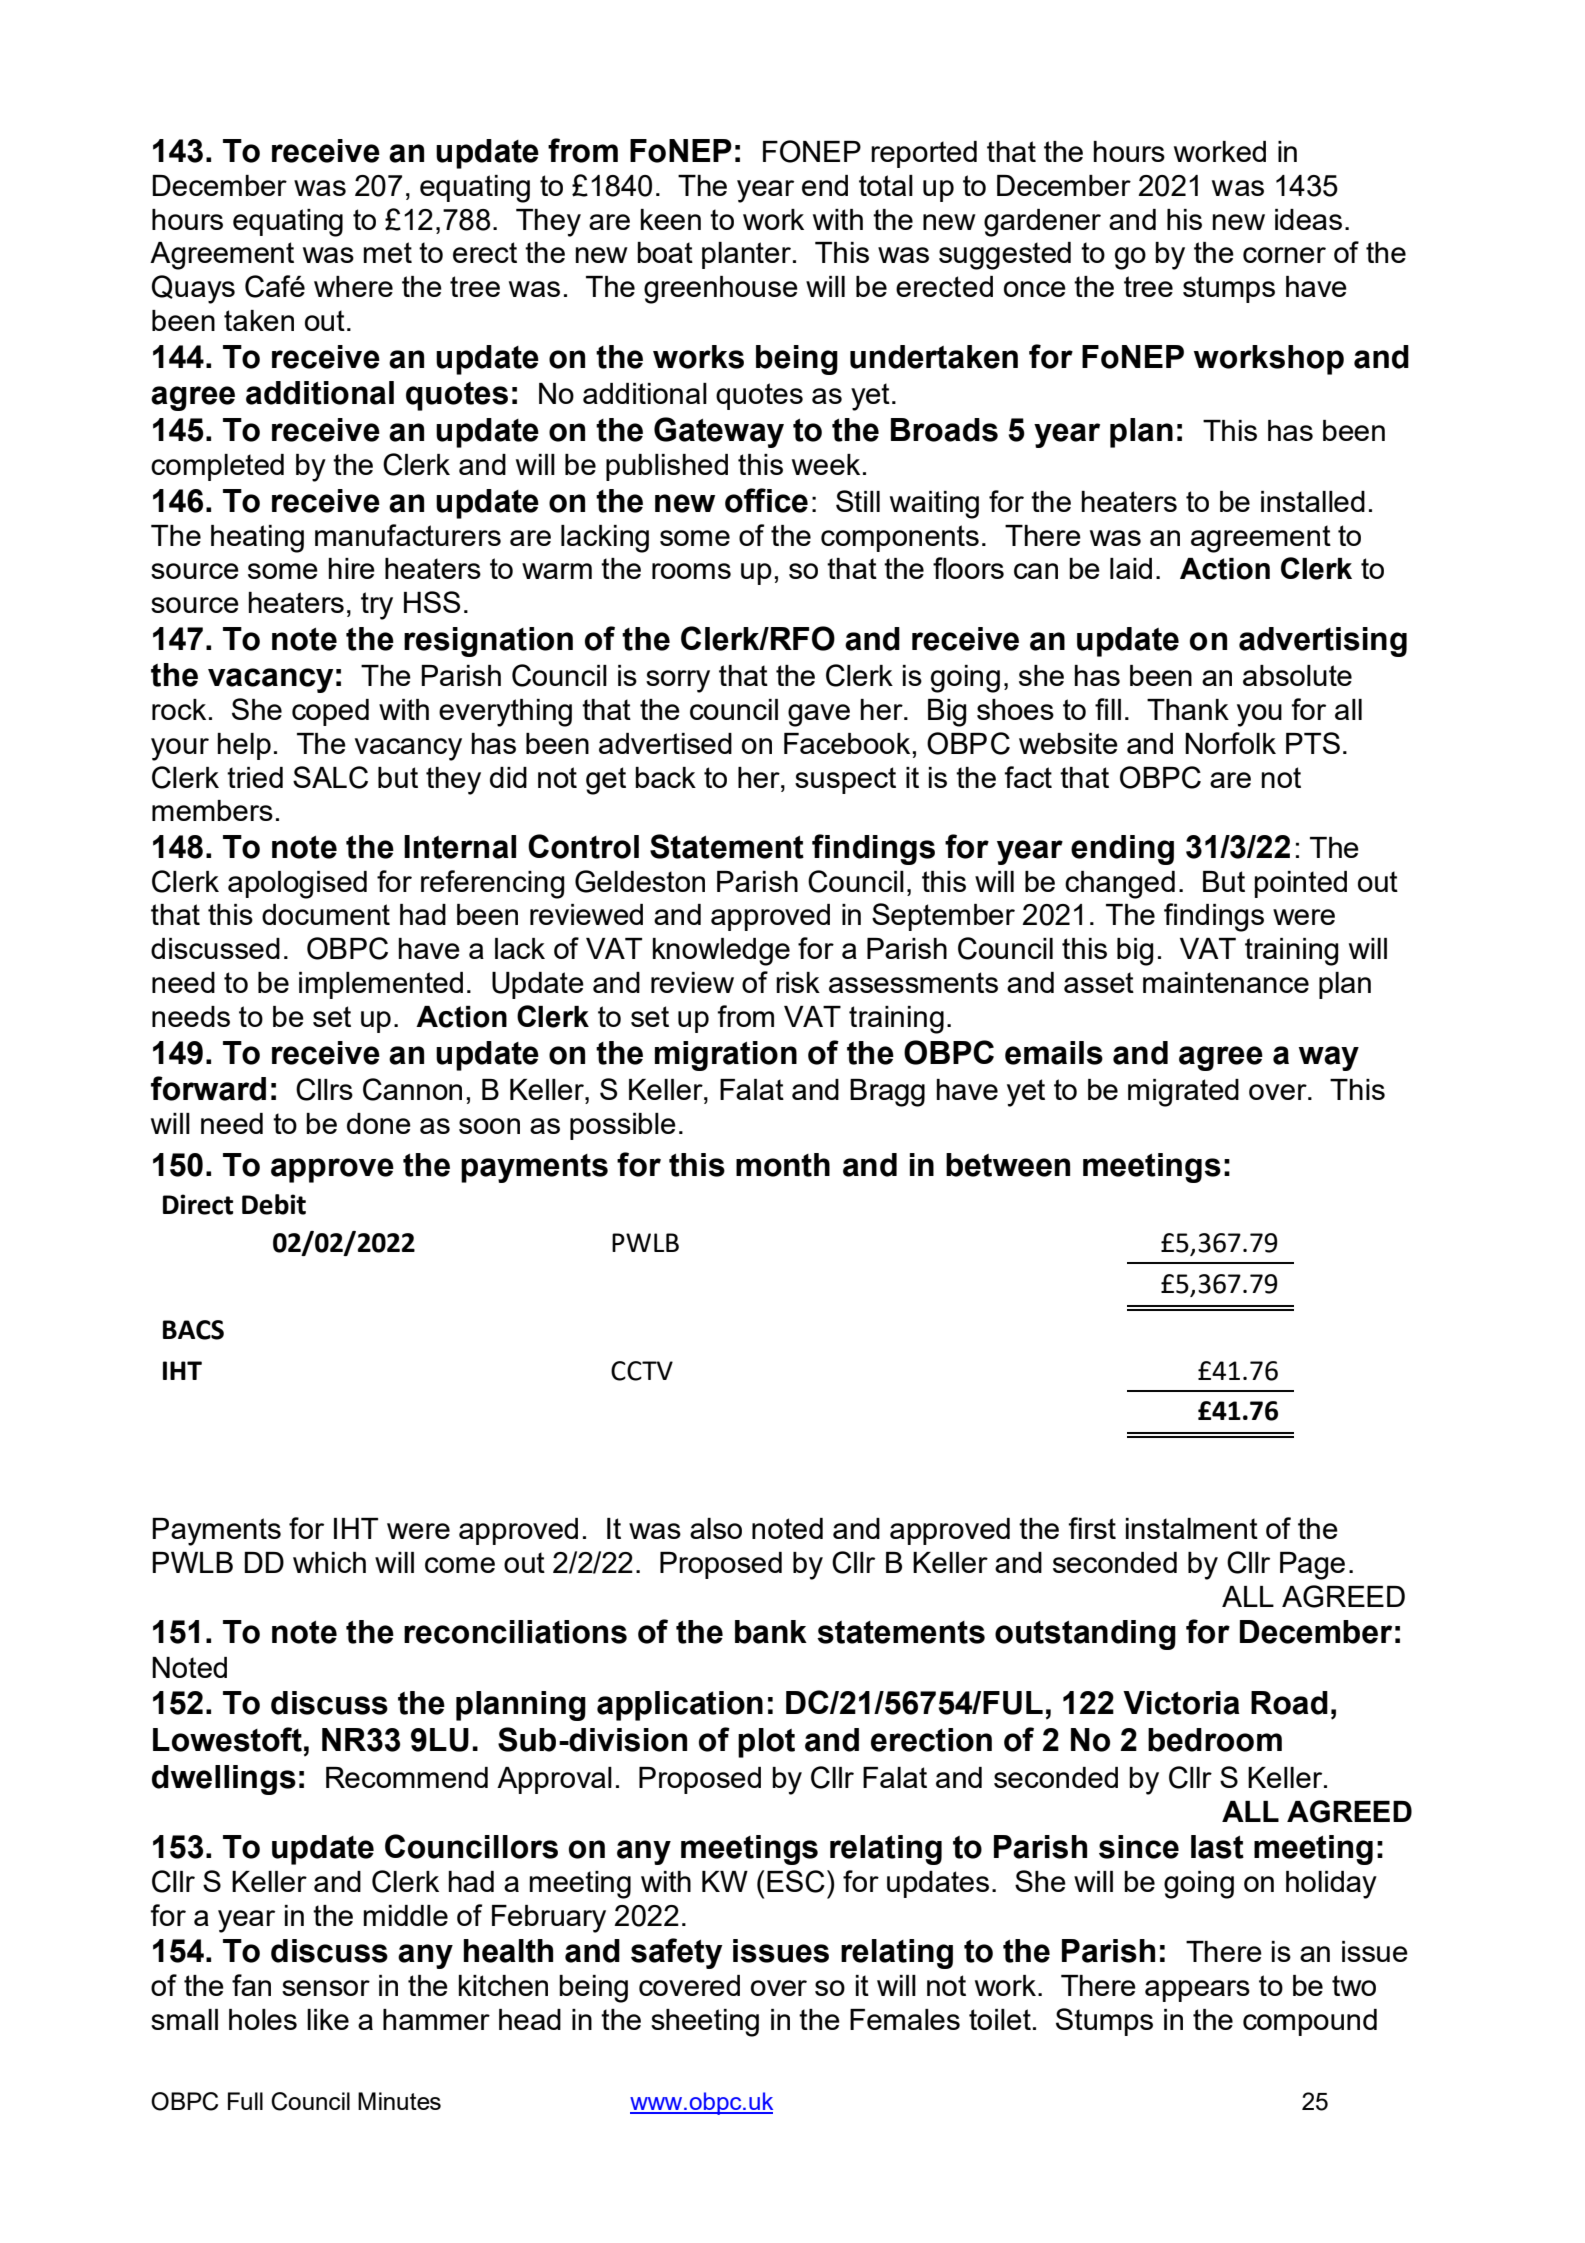 The image size is (1585, 2243). Describe the element at coordinates (1284, 255) in the screenshot. I see `corner` at that location.
